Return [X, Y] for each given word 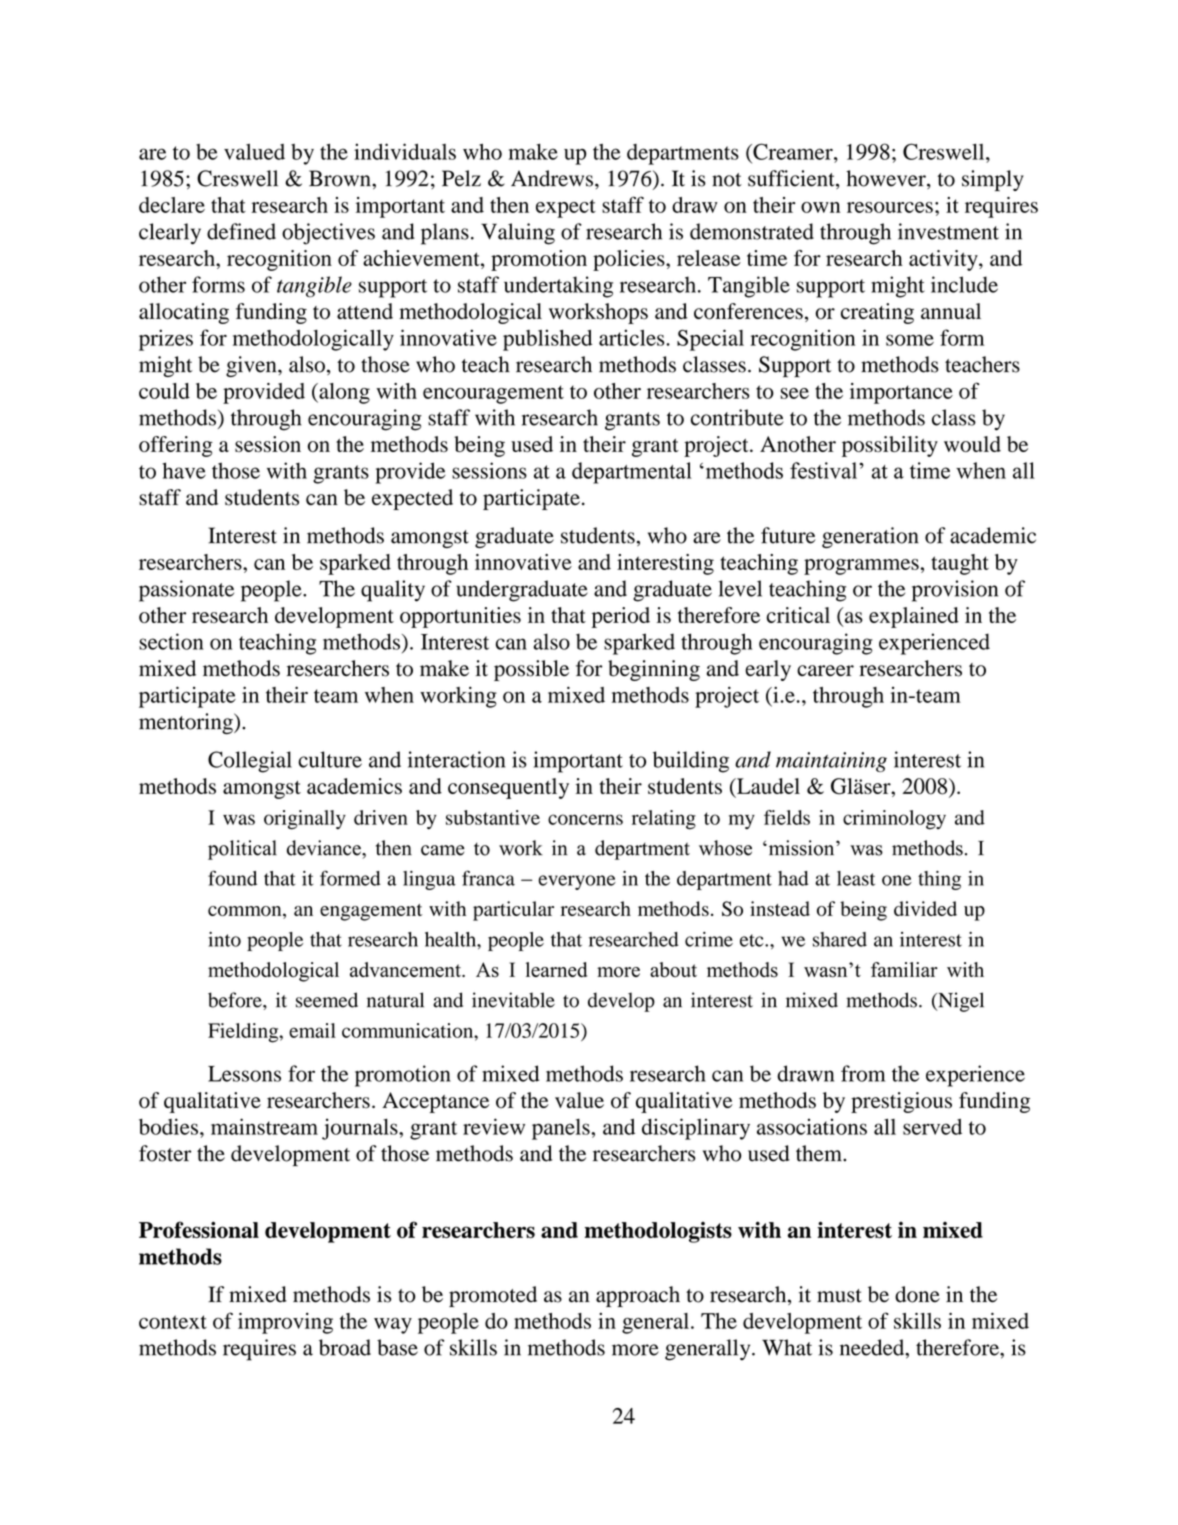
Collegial [250, 762]
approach [638, 1296]
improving [285, 1323]
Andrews [552, 178]
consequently [508, 788]
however [887, 179]
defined [241, 231]
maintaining [831, 762]
